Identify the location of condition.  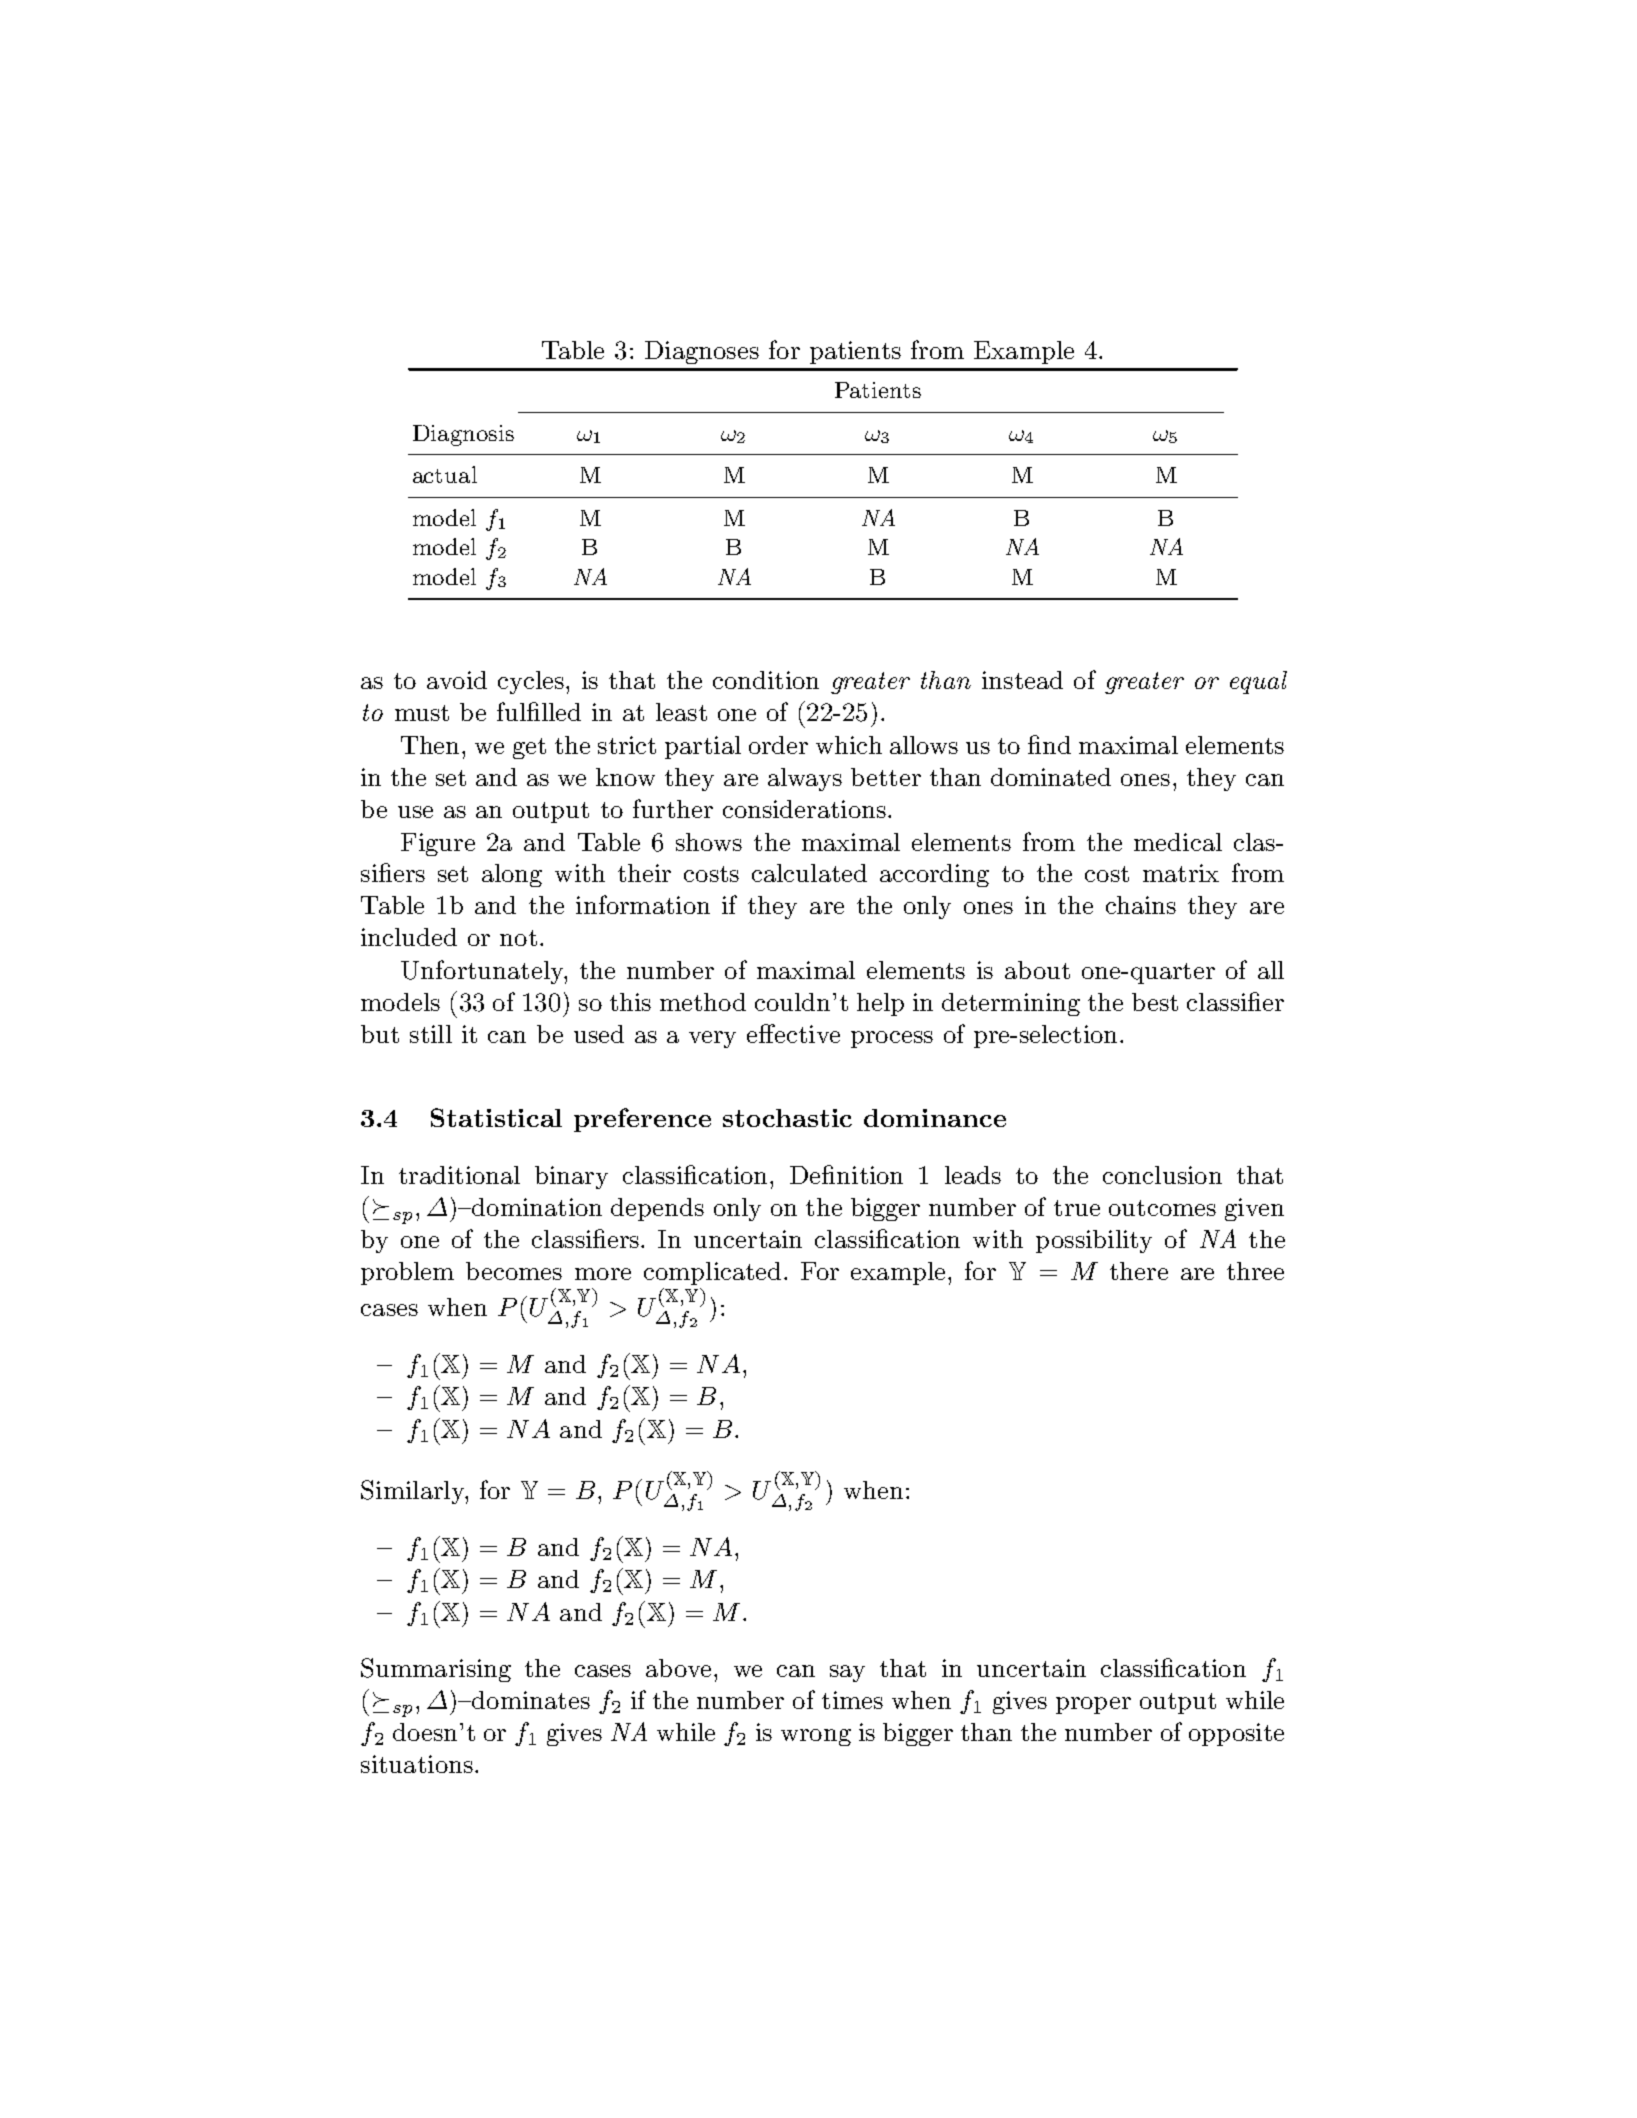
(766, 680).
